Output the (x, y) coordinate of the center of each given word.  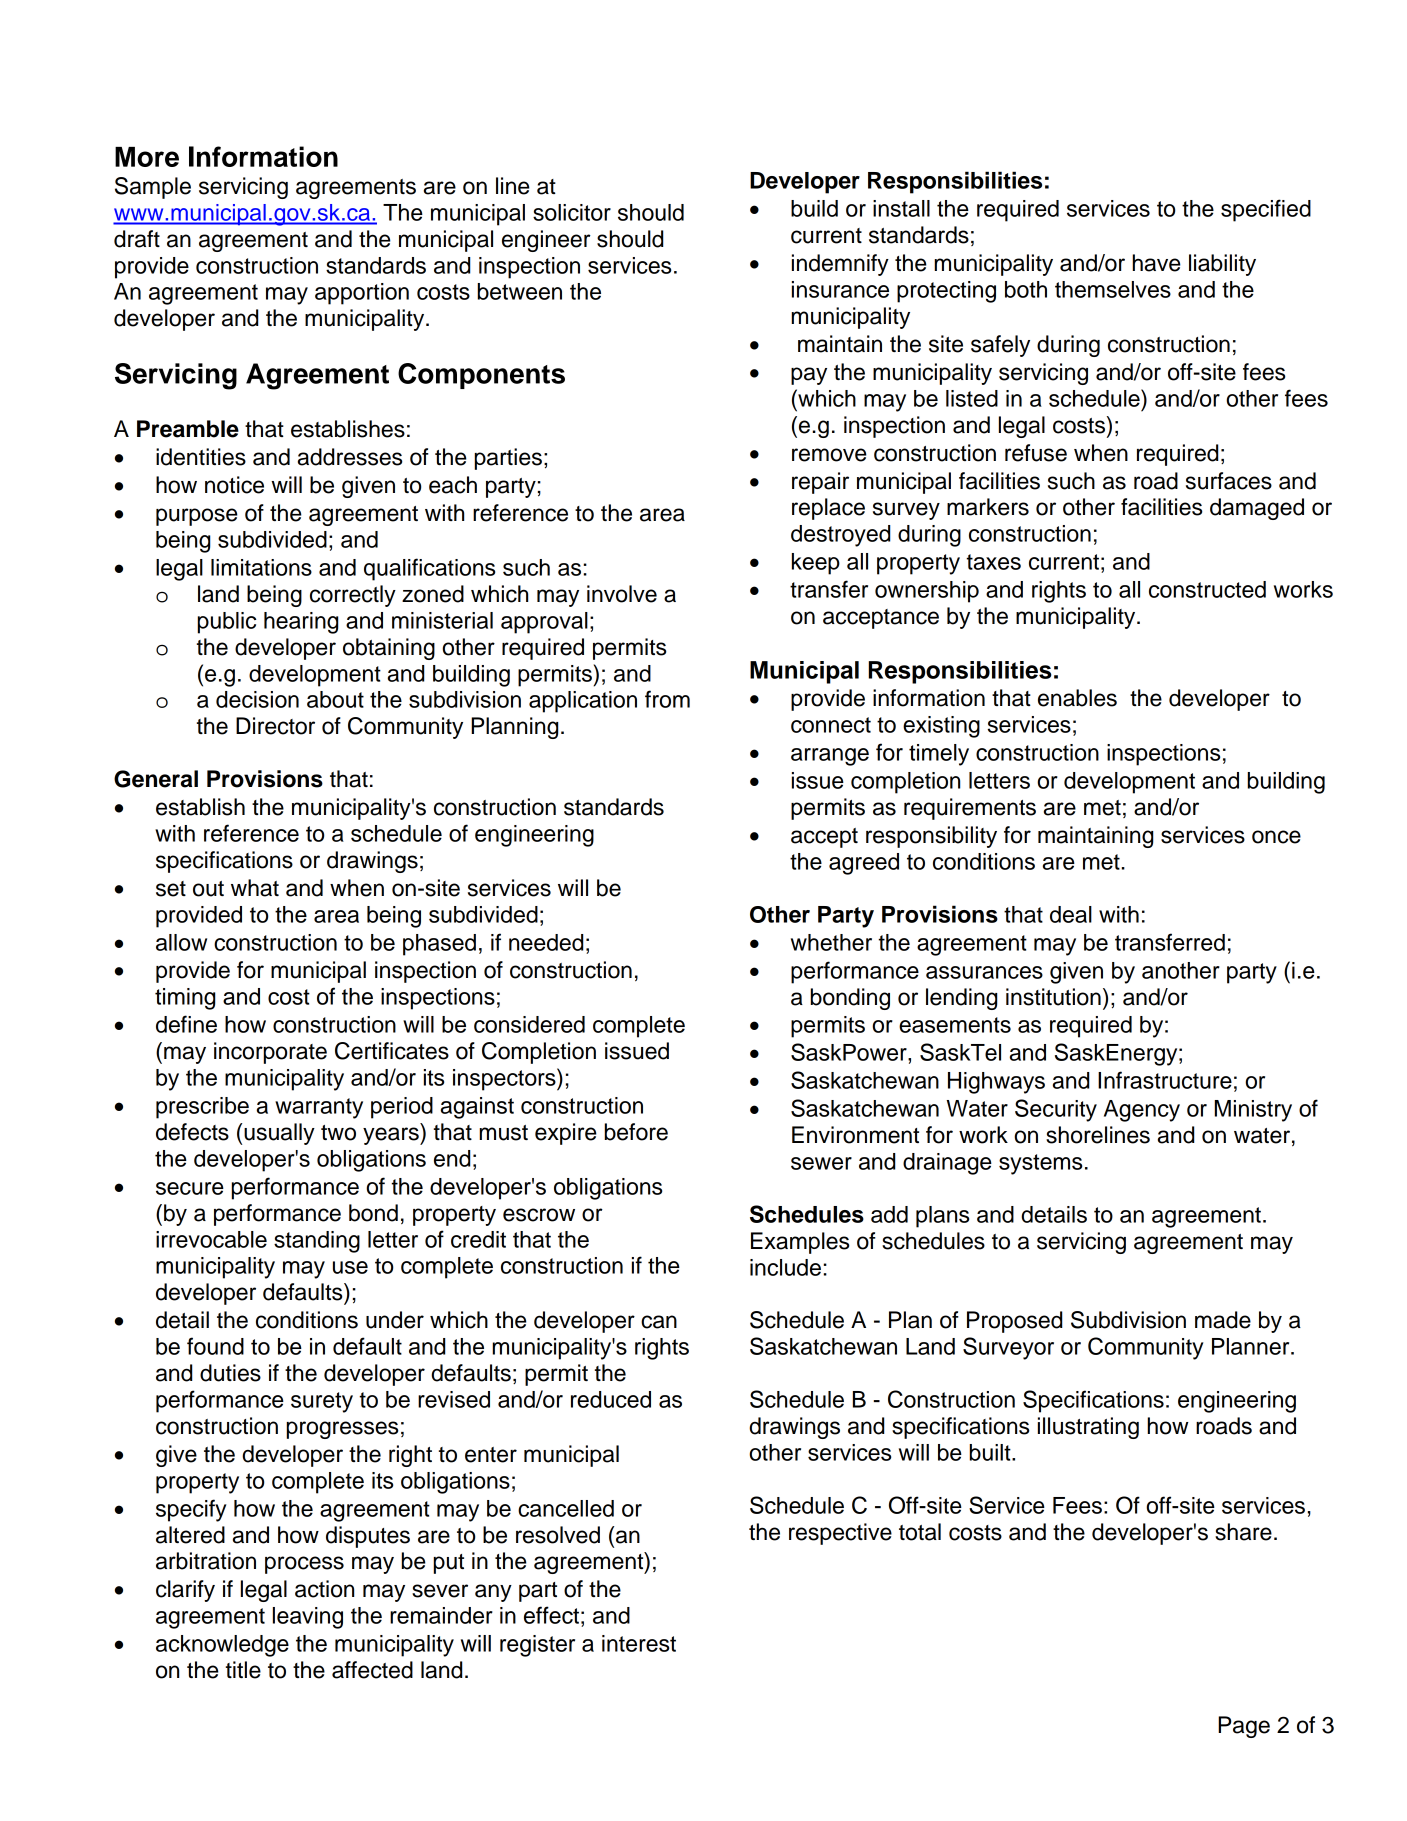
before (636, 1132)
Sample (153, 188)
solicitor (572, 212)
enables (1077, 698)
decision (257, 699)
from (667, 699)
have (1157, 263)
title (243, 1670)
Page (1244, 1727)
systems (1040, 1164)
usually (279, 1134)
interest (639, 1643)
